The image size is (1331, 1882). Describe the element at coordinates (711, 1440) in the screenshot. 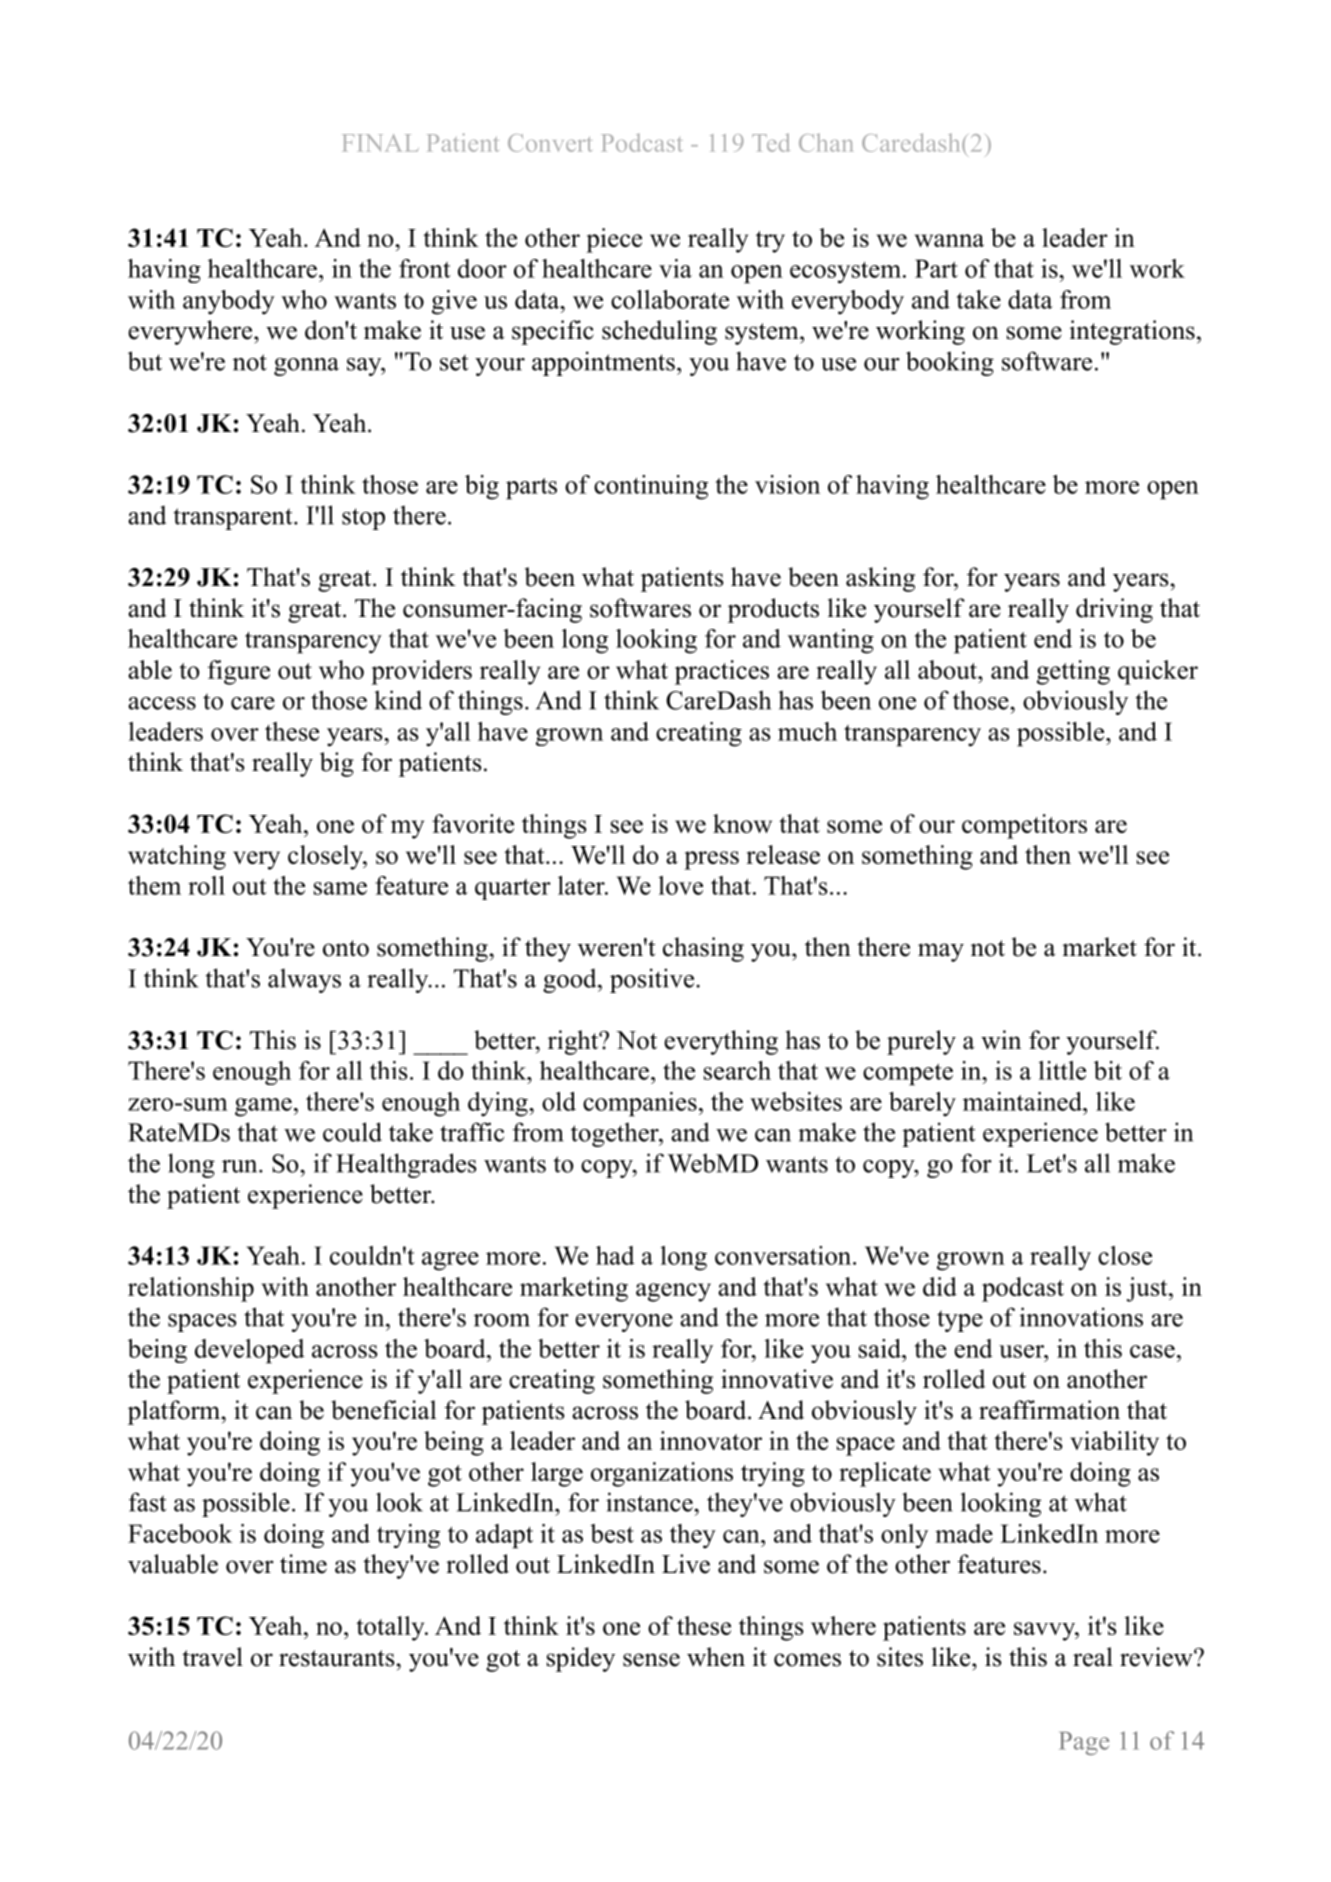

I see `innovator` at that location.
